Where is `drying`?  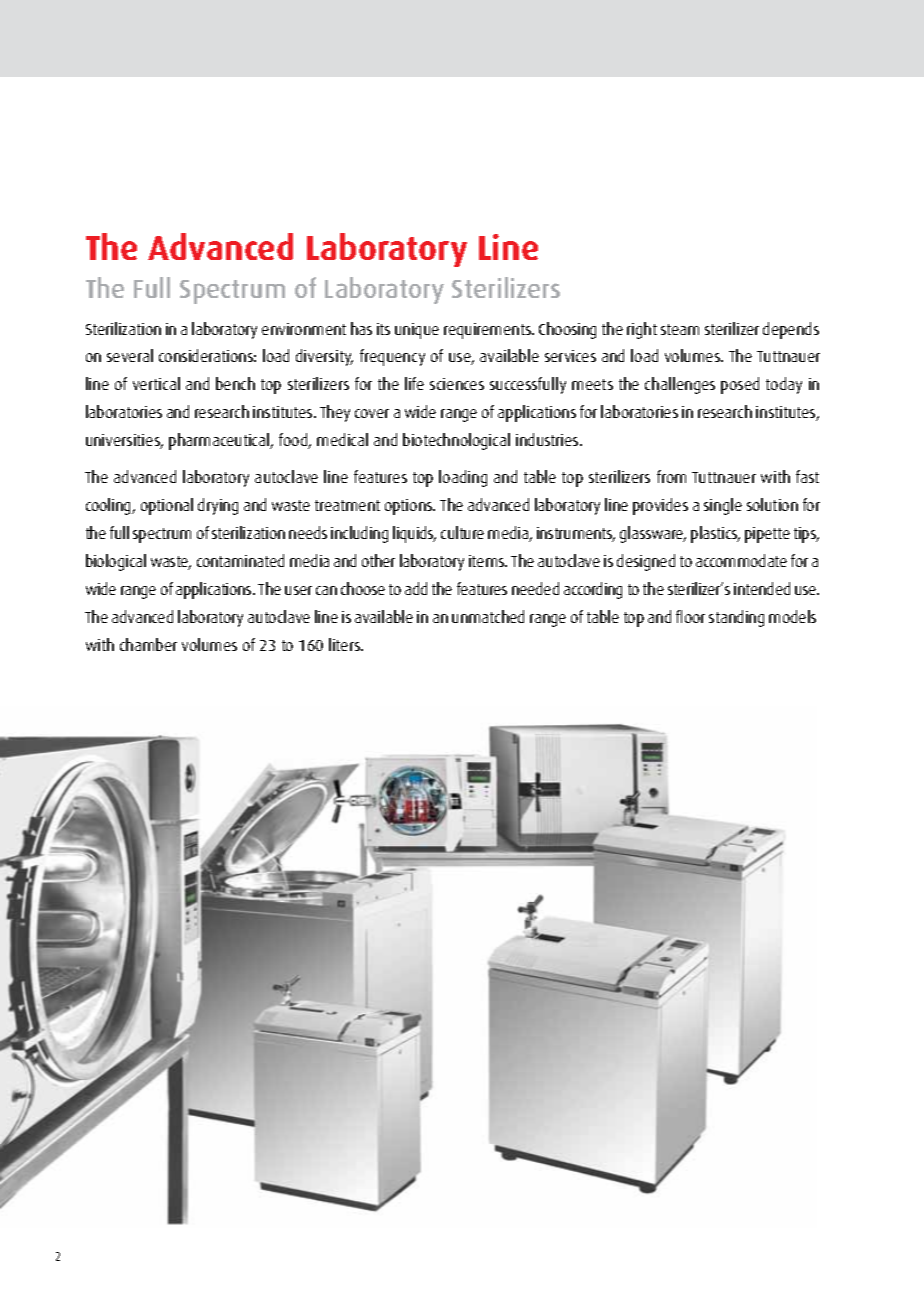
drying is located at coordinates (218, 506).
